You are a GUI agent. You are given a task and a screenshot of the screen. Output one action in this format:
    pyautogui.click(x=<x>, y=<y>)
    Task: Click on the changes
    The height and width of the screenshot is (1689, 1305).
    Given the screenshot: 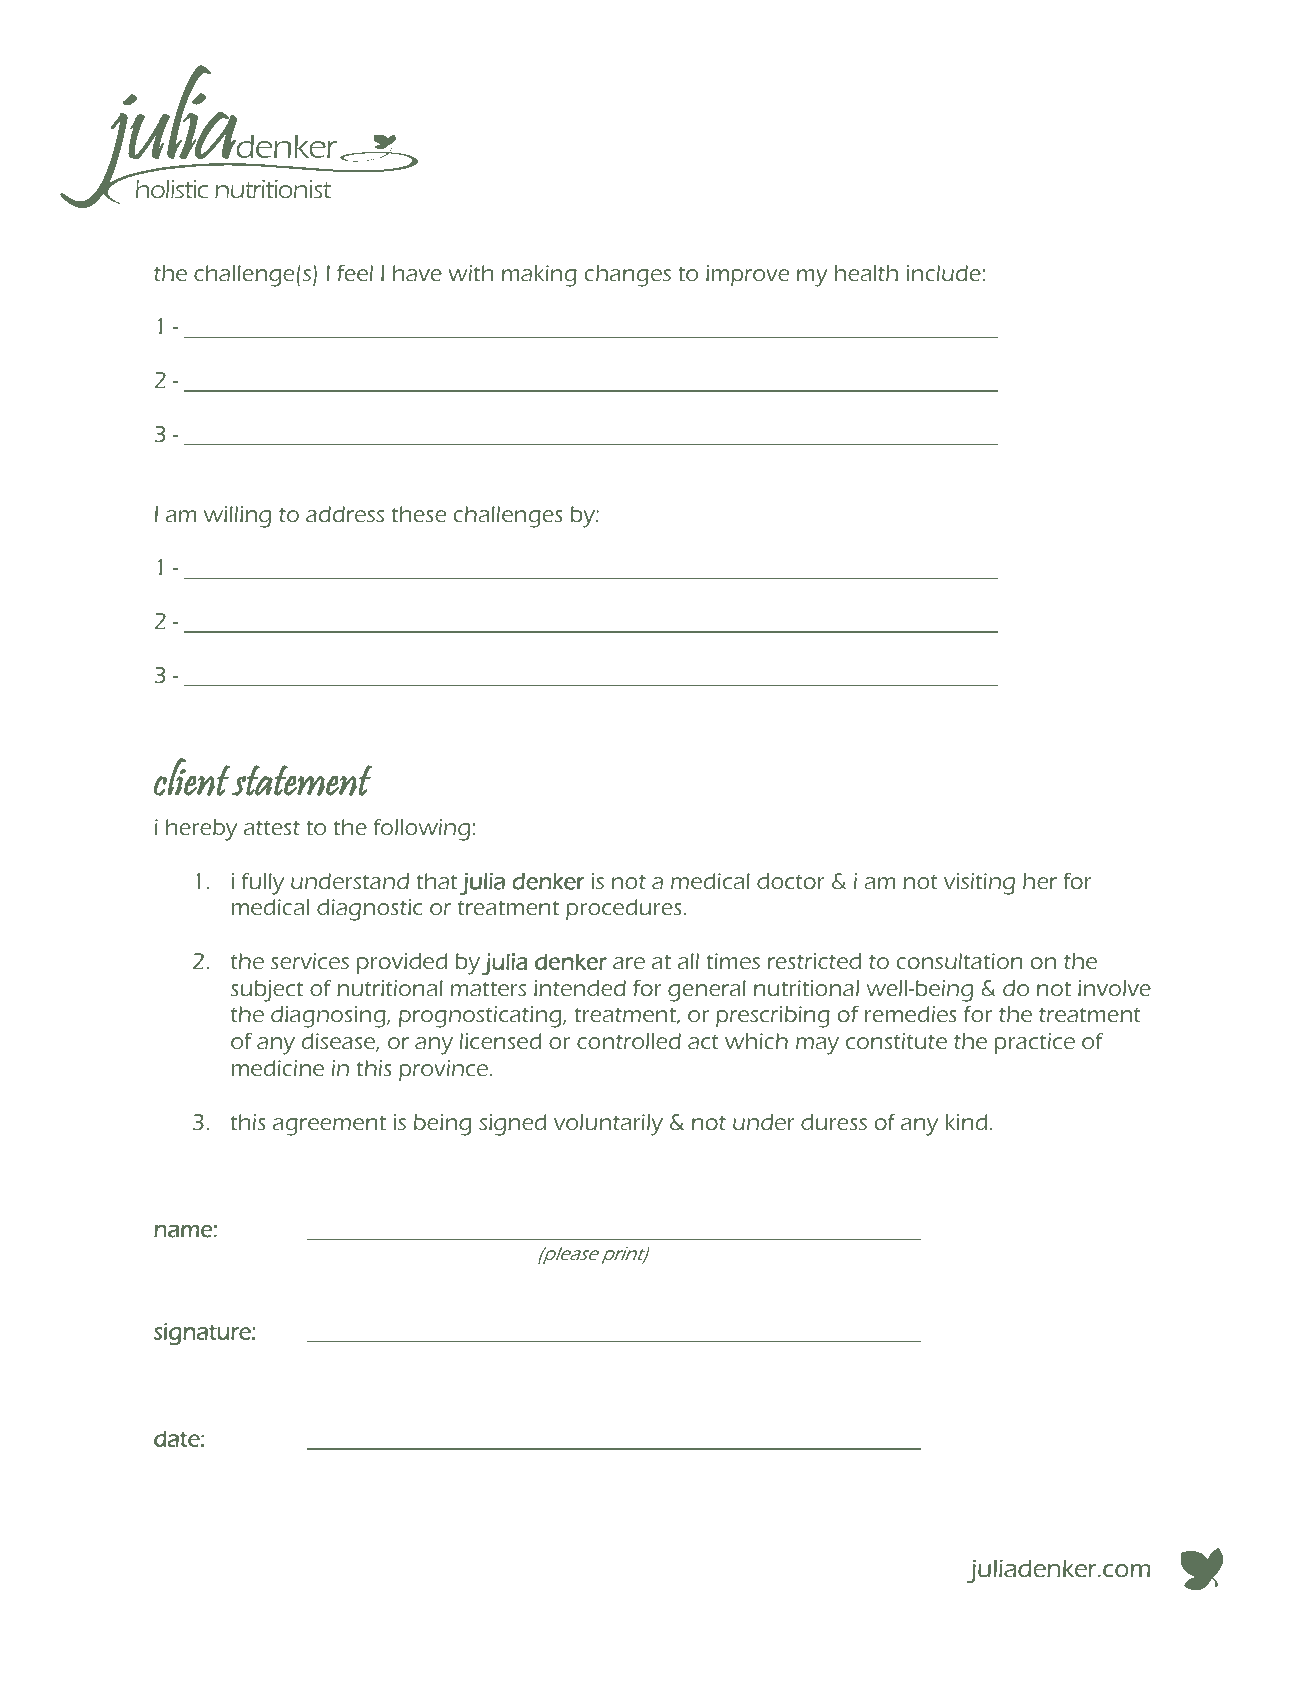 What is the action you would take?
    pyautogui.click(x=628, y=276)
